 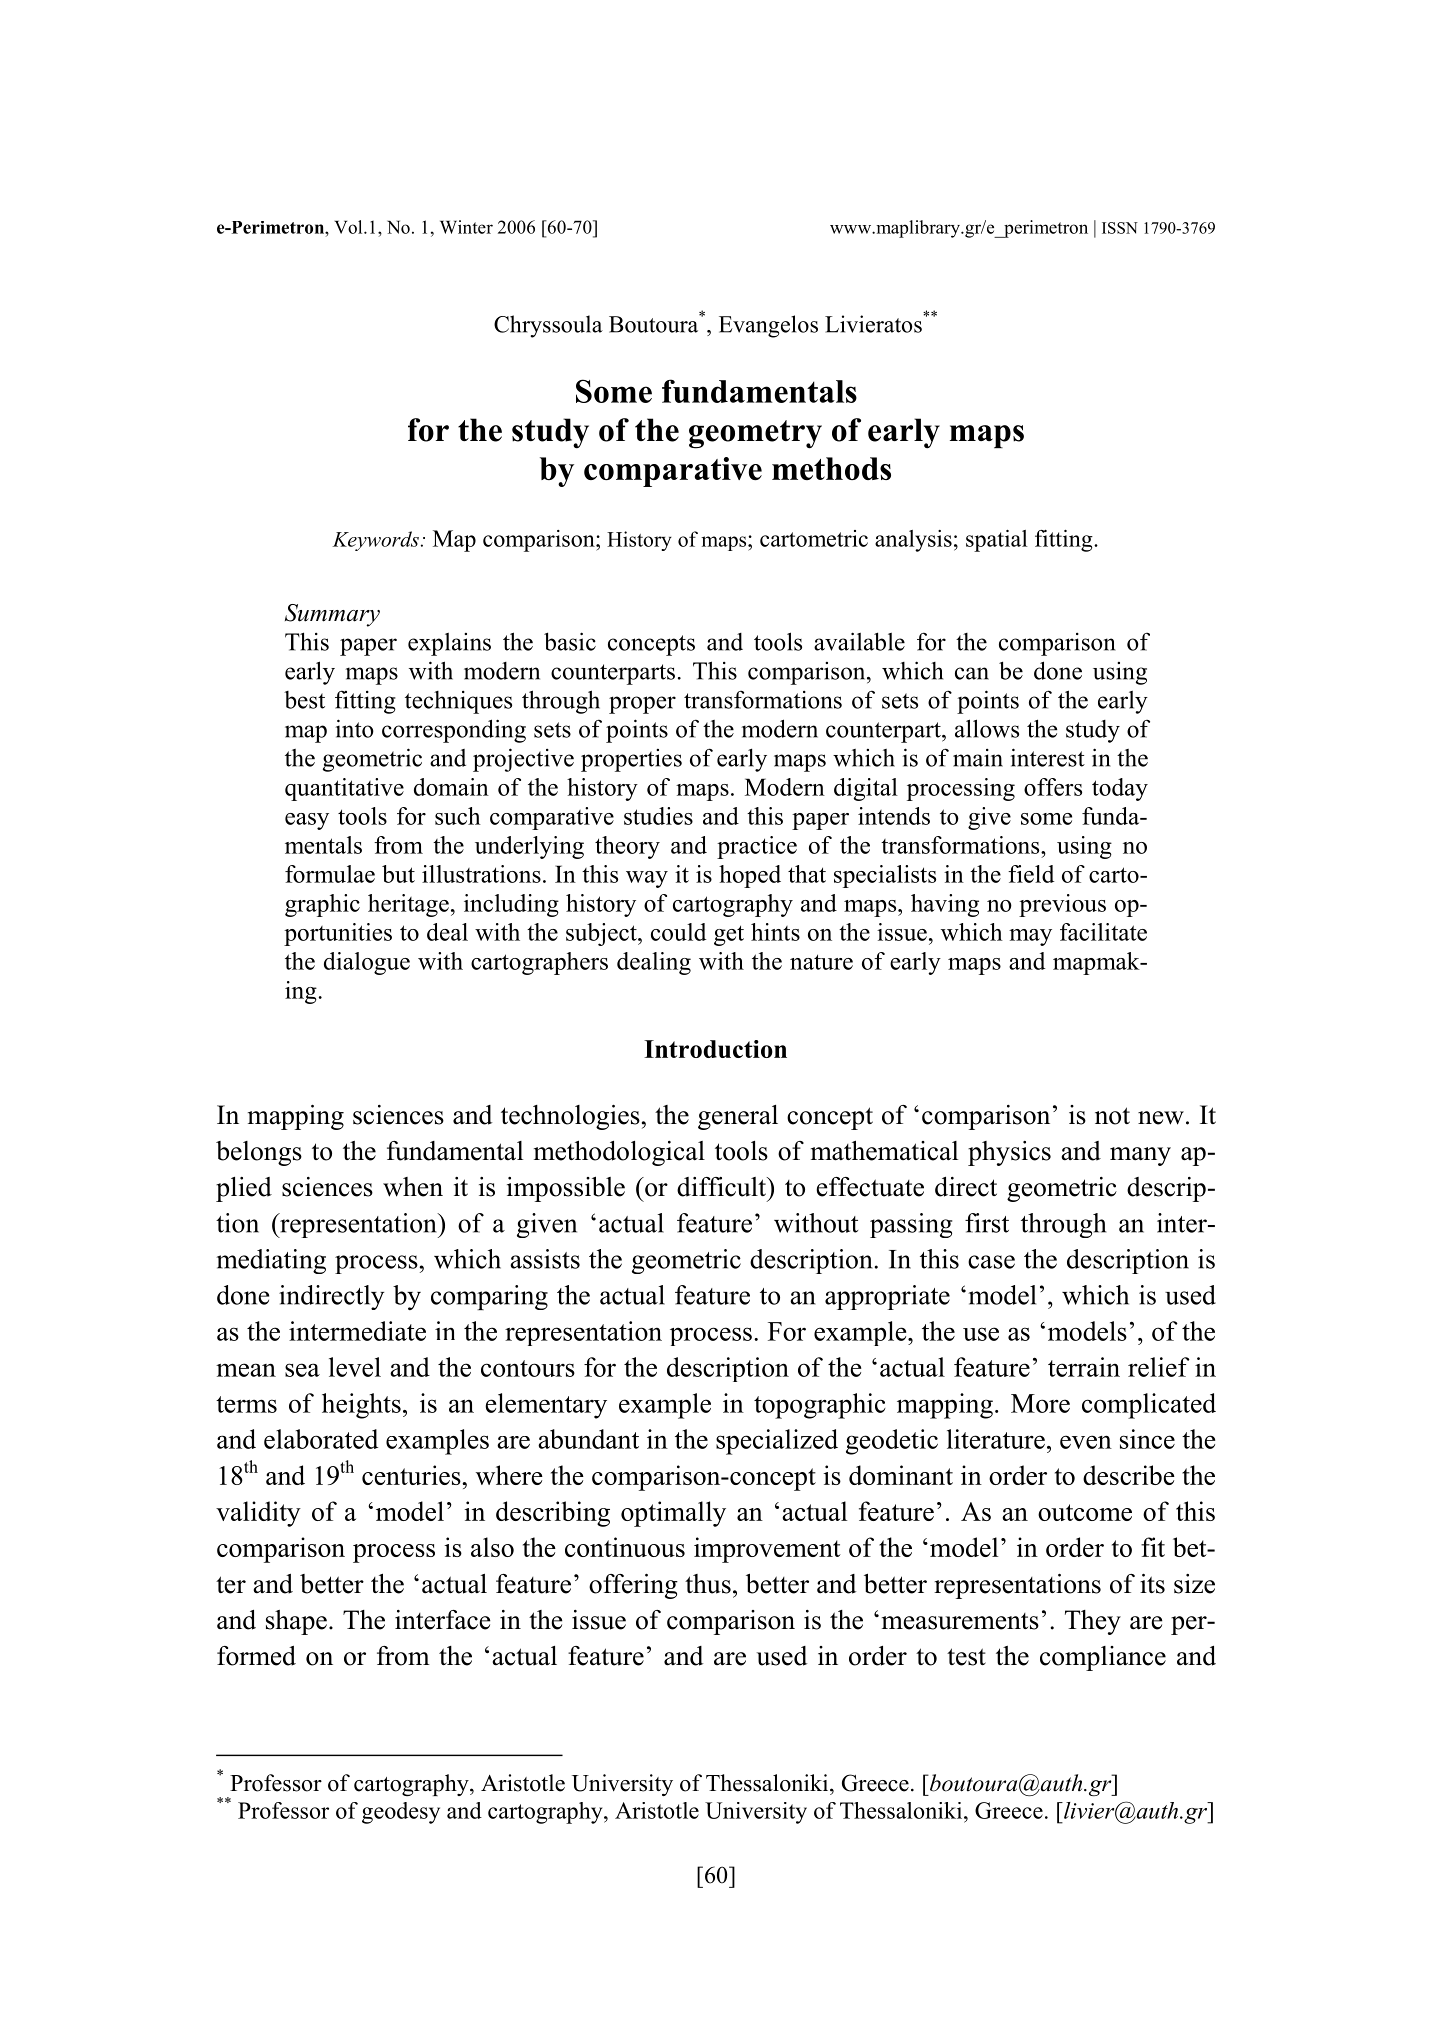 I want to click on specialized, so click(x=777, y=1442).
